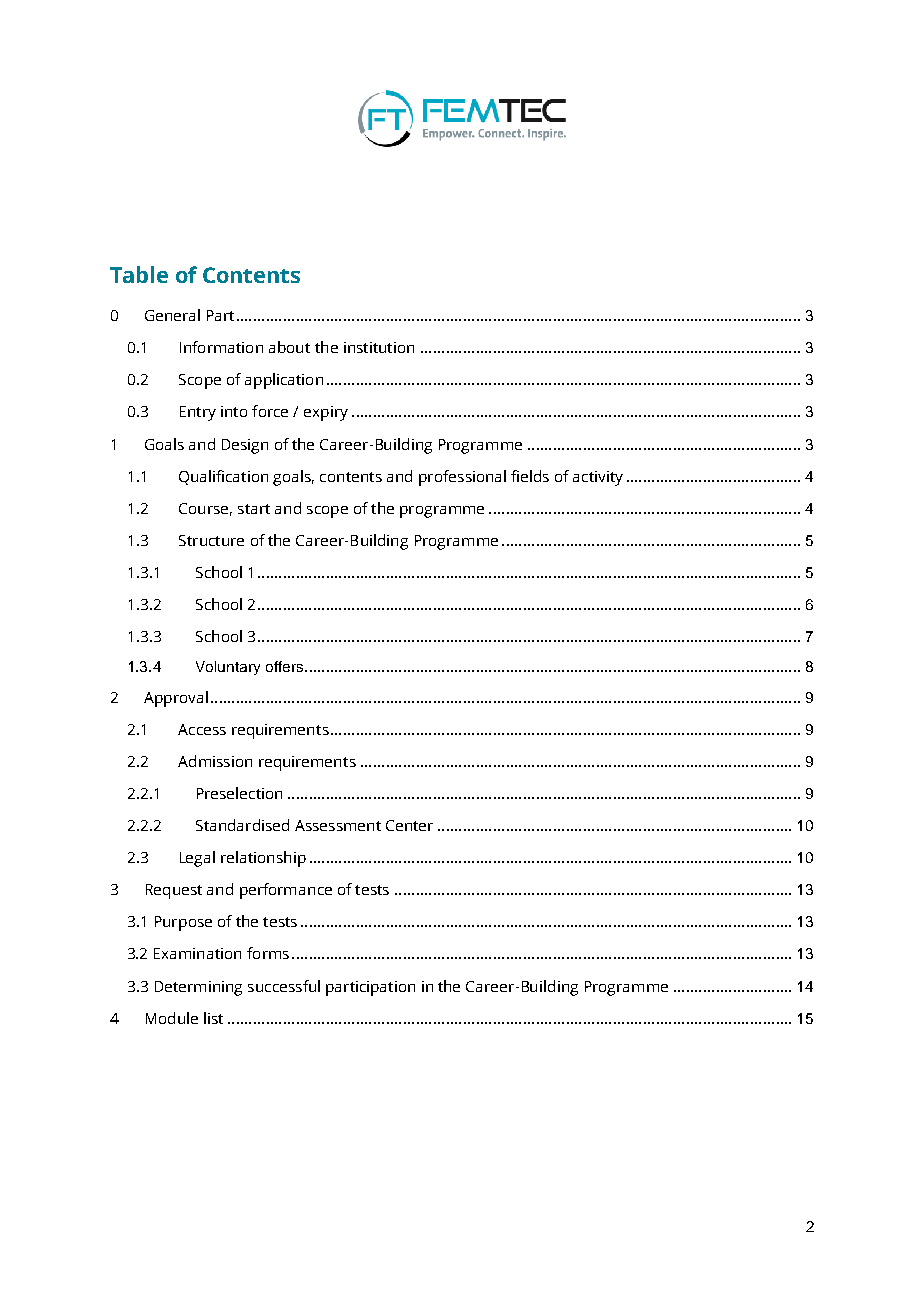 The width and height of the page is (924, 1308). I want to click on professional, so click(462, 478).
